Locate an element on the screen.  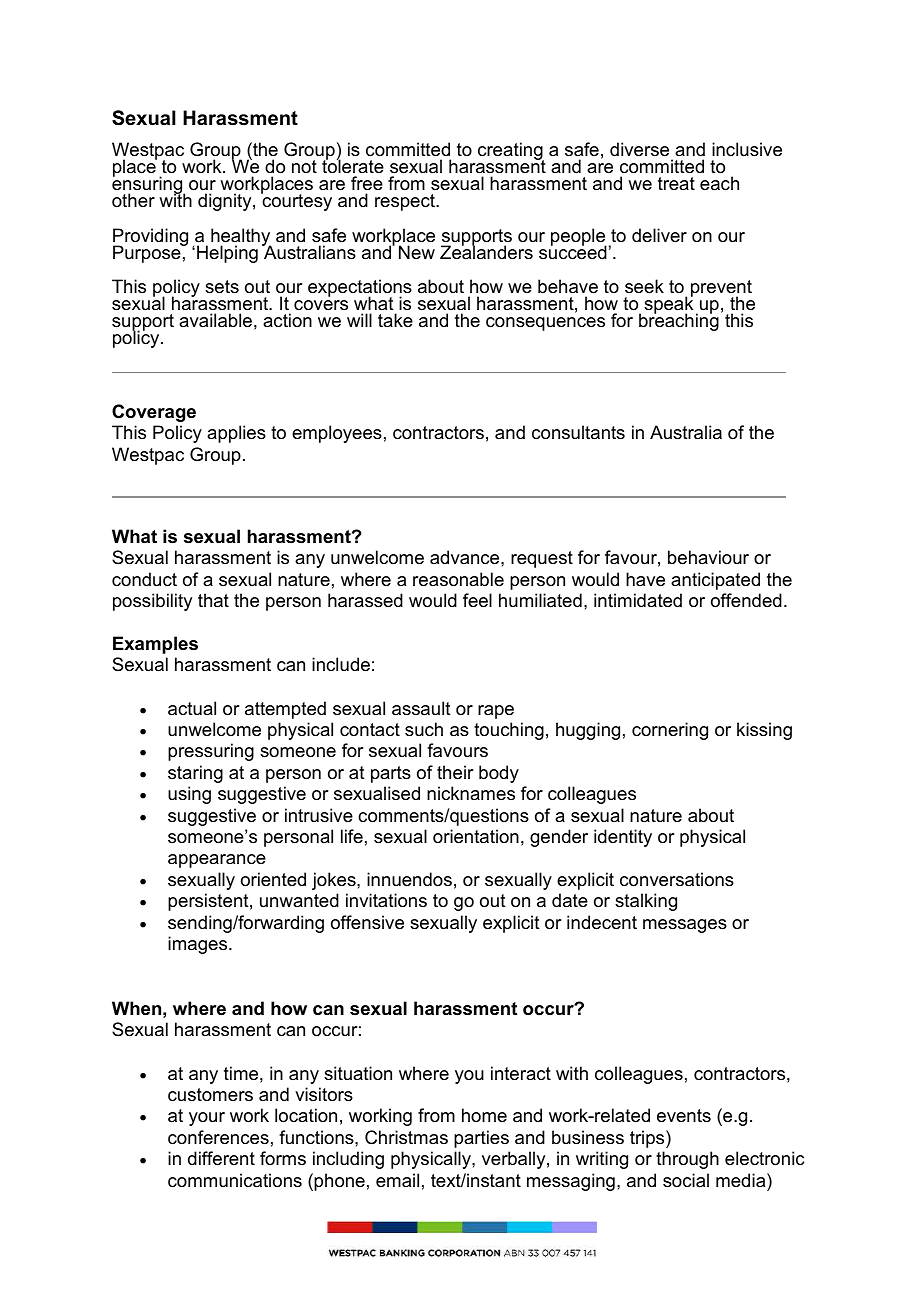
treat is located at coordinates (676, 183).
